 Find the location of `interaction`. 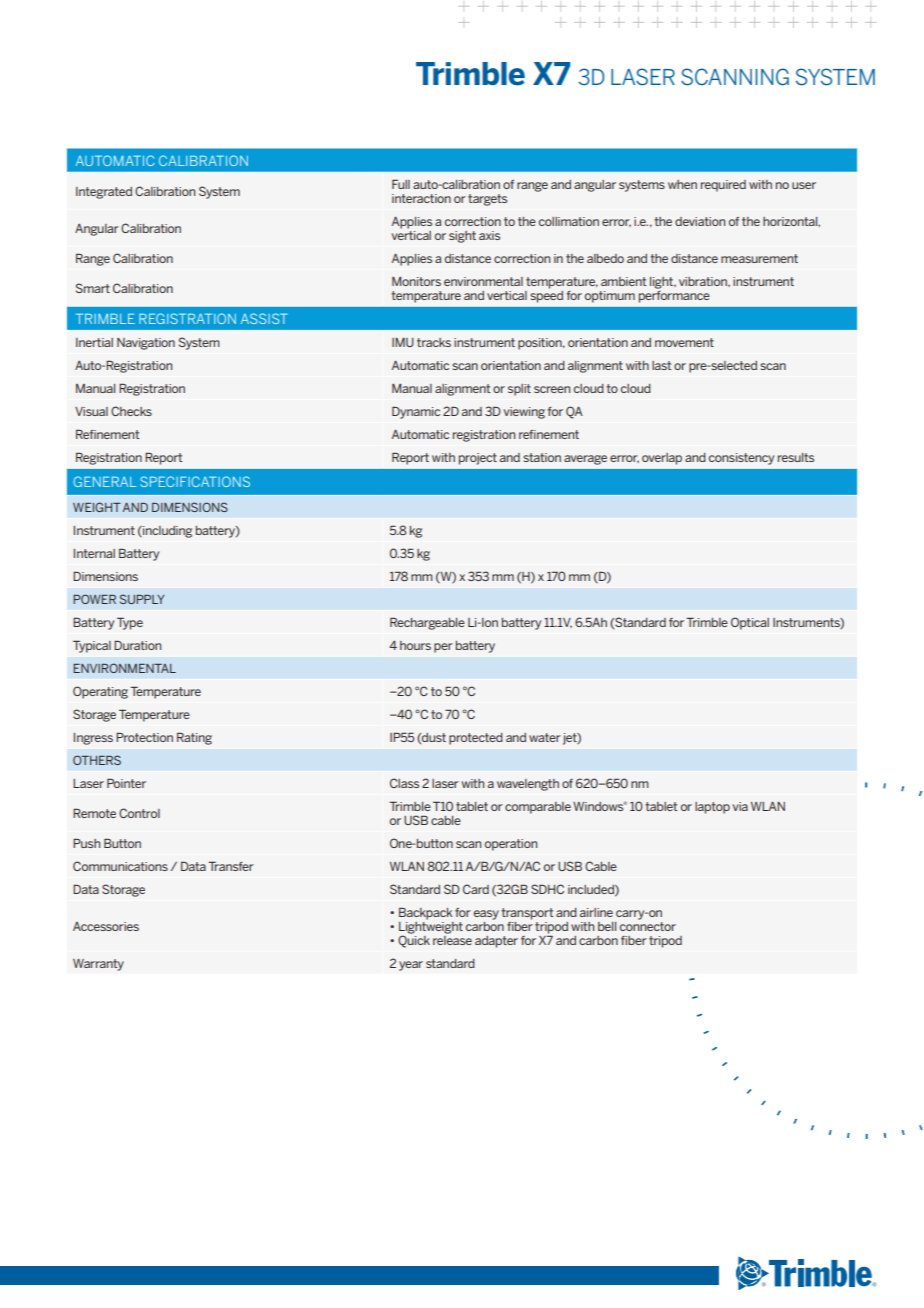

interaction is located at coordinates (421, 198).
